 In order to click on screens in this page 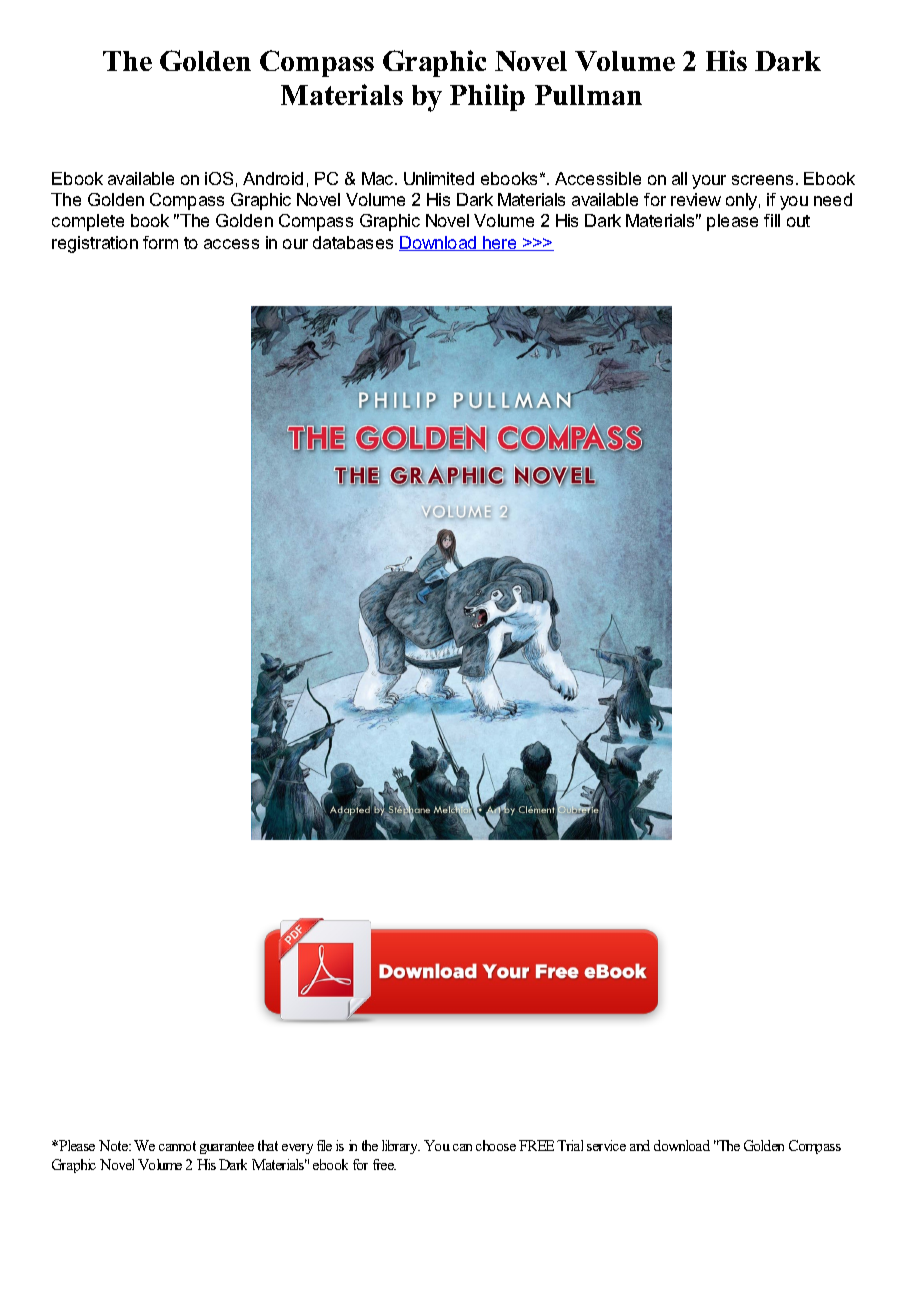, I will do `click(762, 180)`.
